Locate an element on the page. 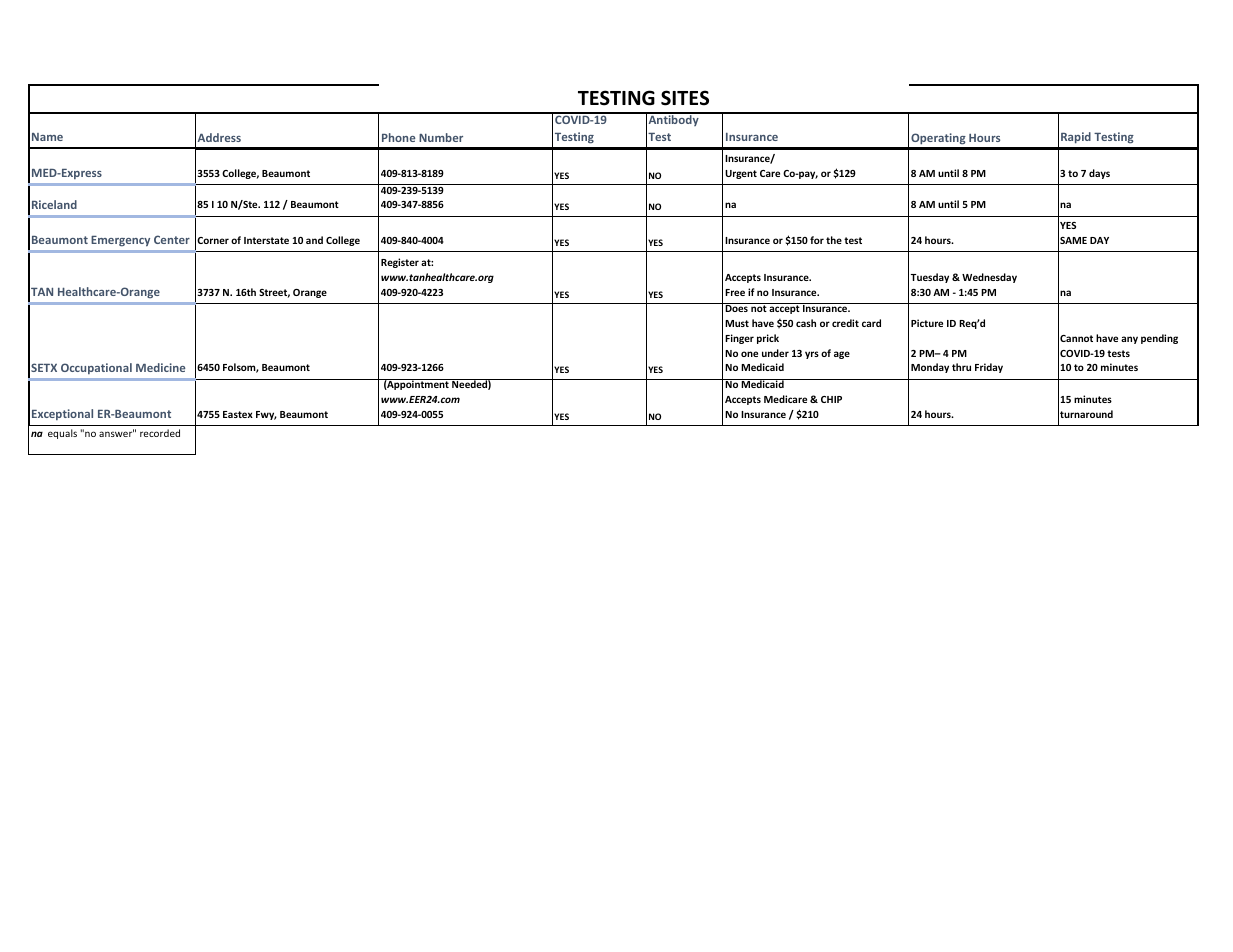  Register is located at coordinates (400, 263).
